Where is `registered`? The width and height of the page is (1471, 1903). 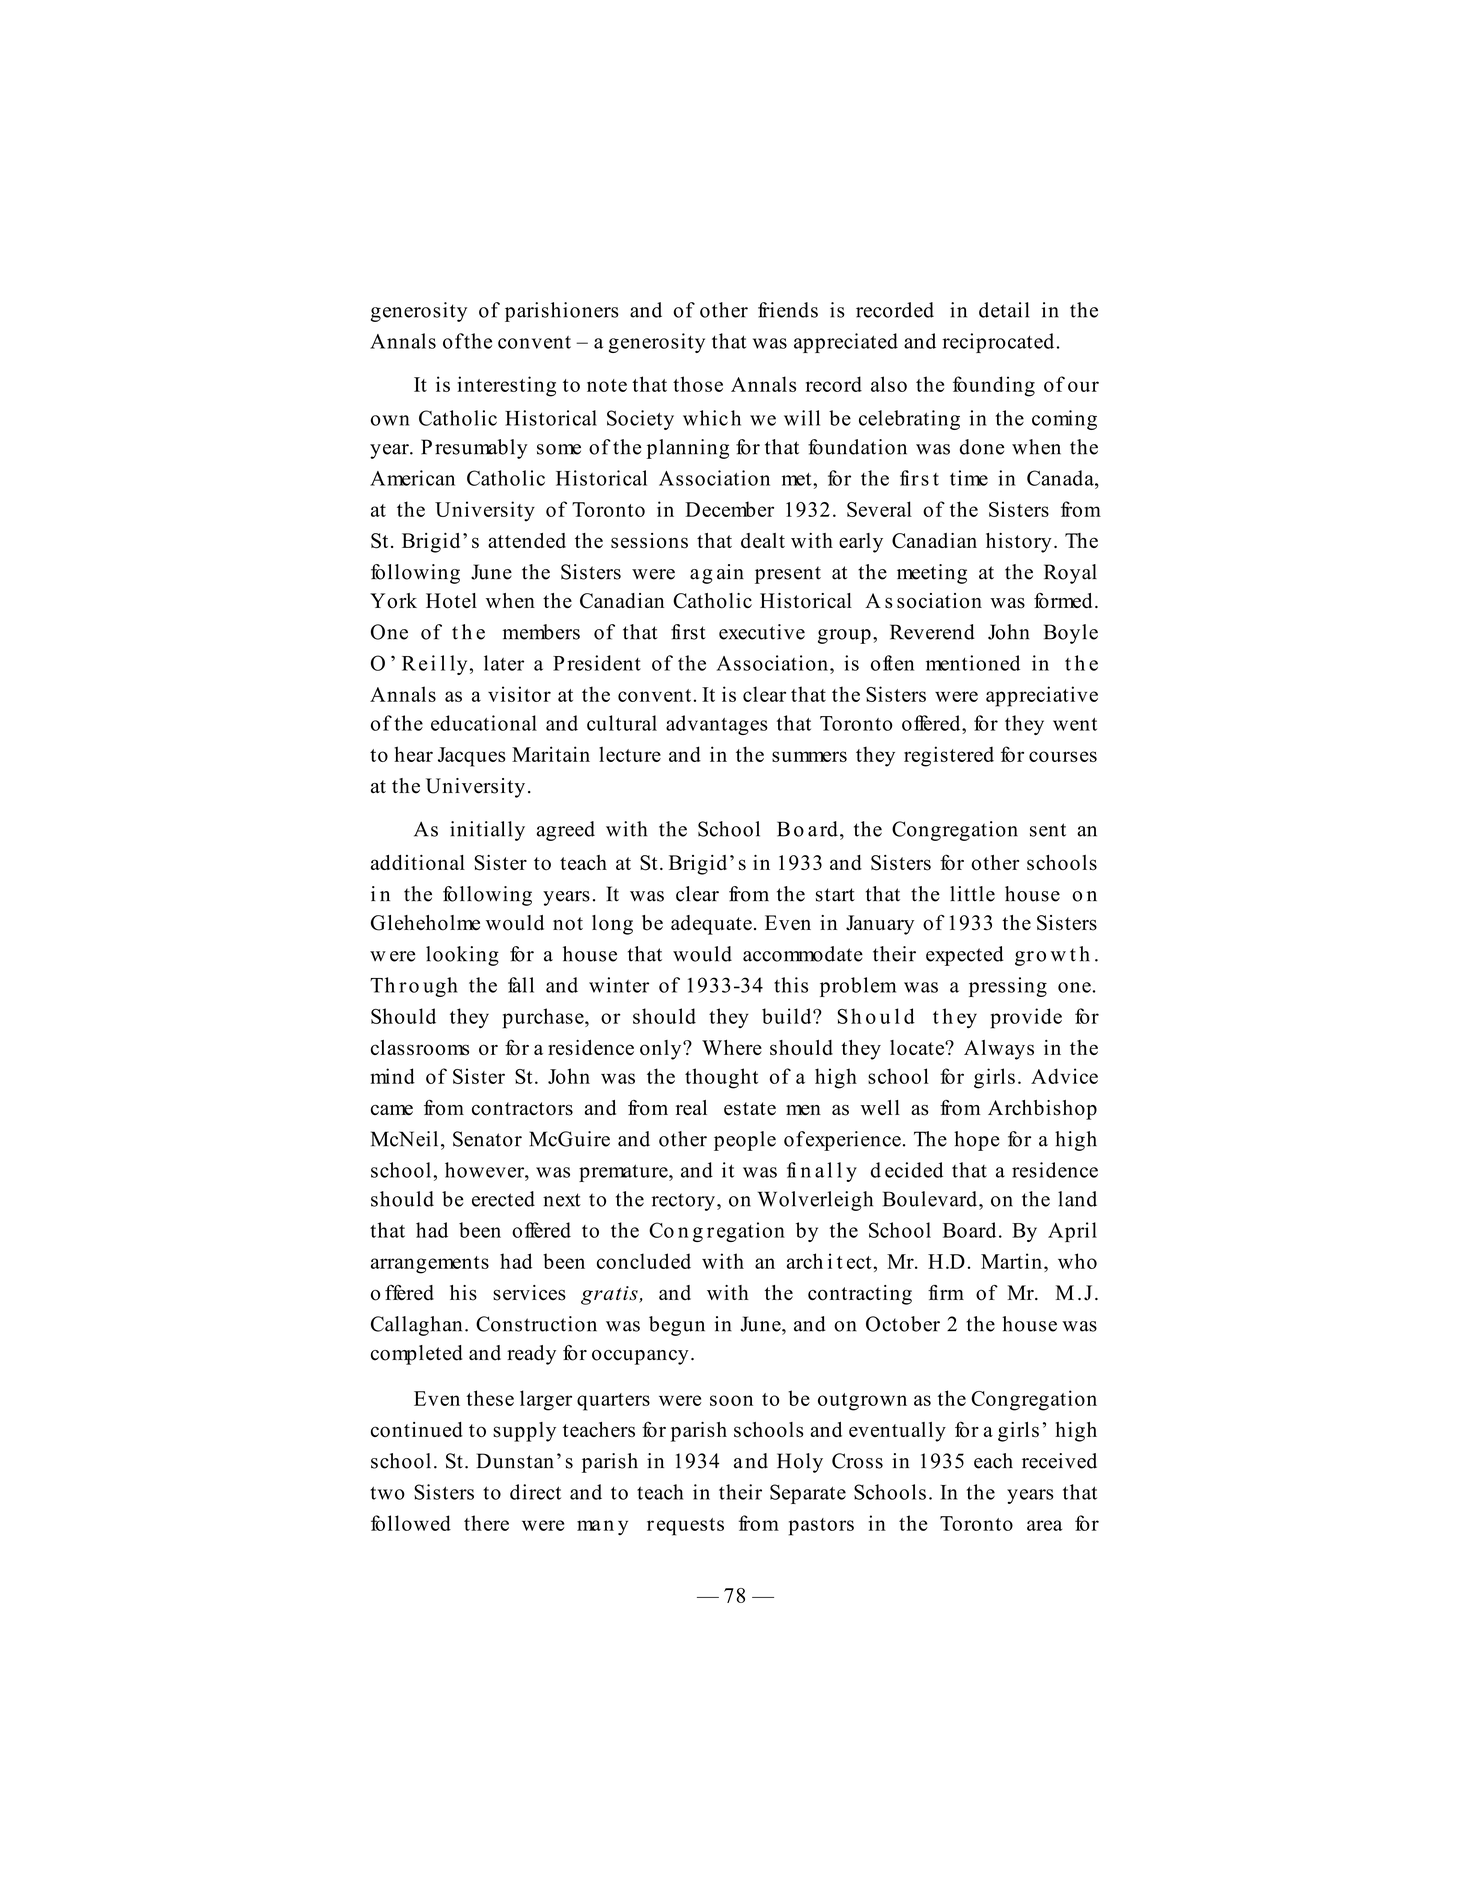 registered is located at coordinates (949, 756).
